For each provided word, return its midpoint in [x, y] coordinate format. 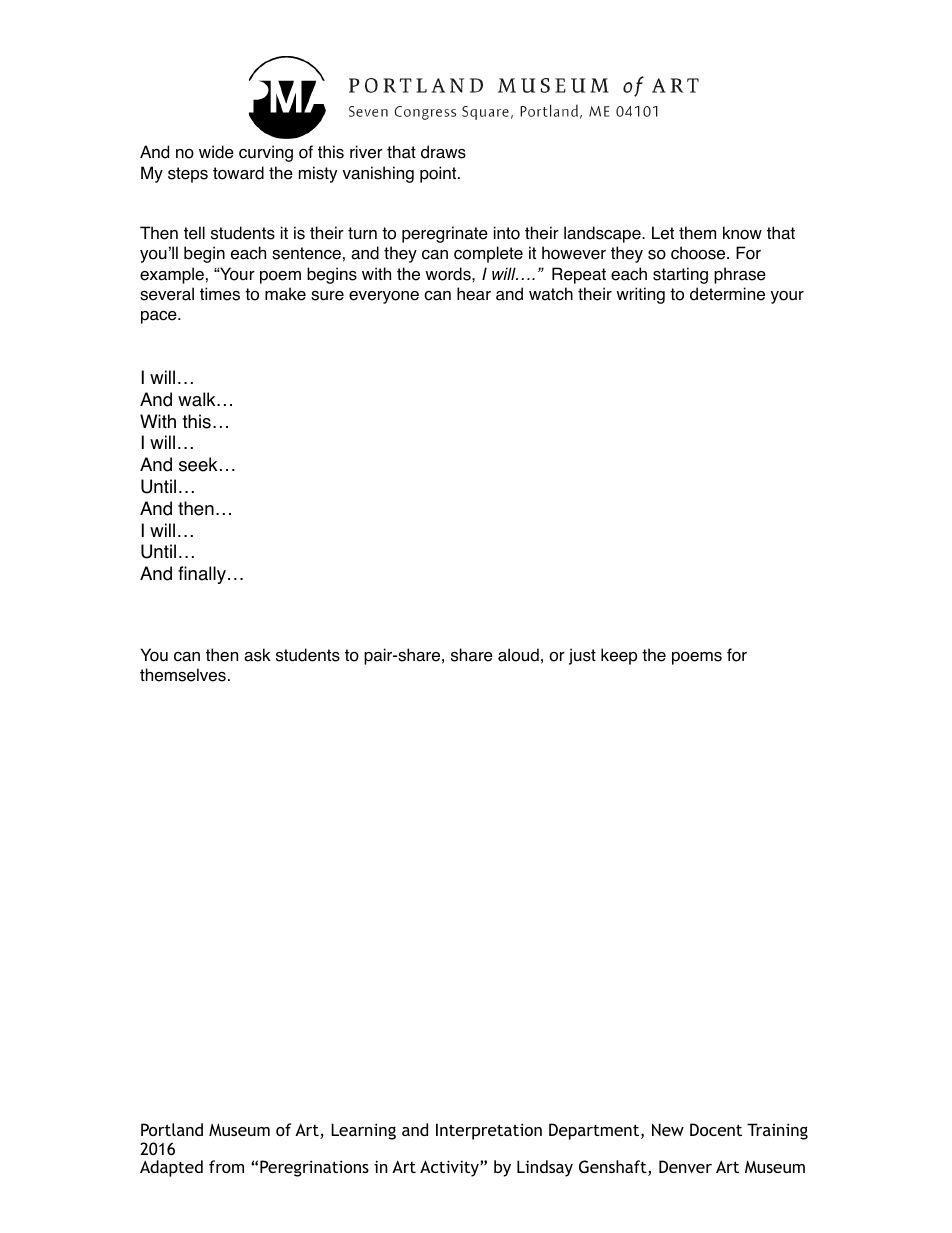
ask [257, 655]
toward [238, 173]
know [742, 233]
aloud [518, 655]
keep [619, 656]
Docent [716, 1129]
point [439, 174]
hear [474, 294]
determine [727, 294]
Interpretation [489, 1131]
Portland [172, 1129]
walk [198, 399]
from [226, 1166]
